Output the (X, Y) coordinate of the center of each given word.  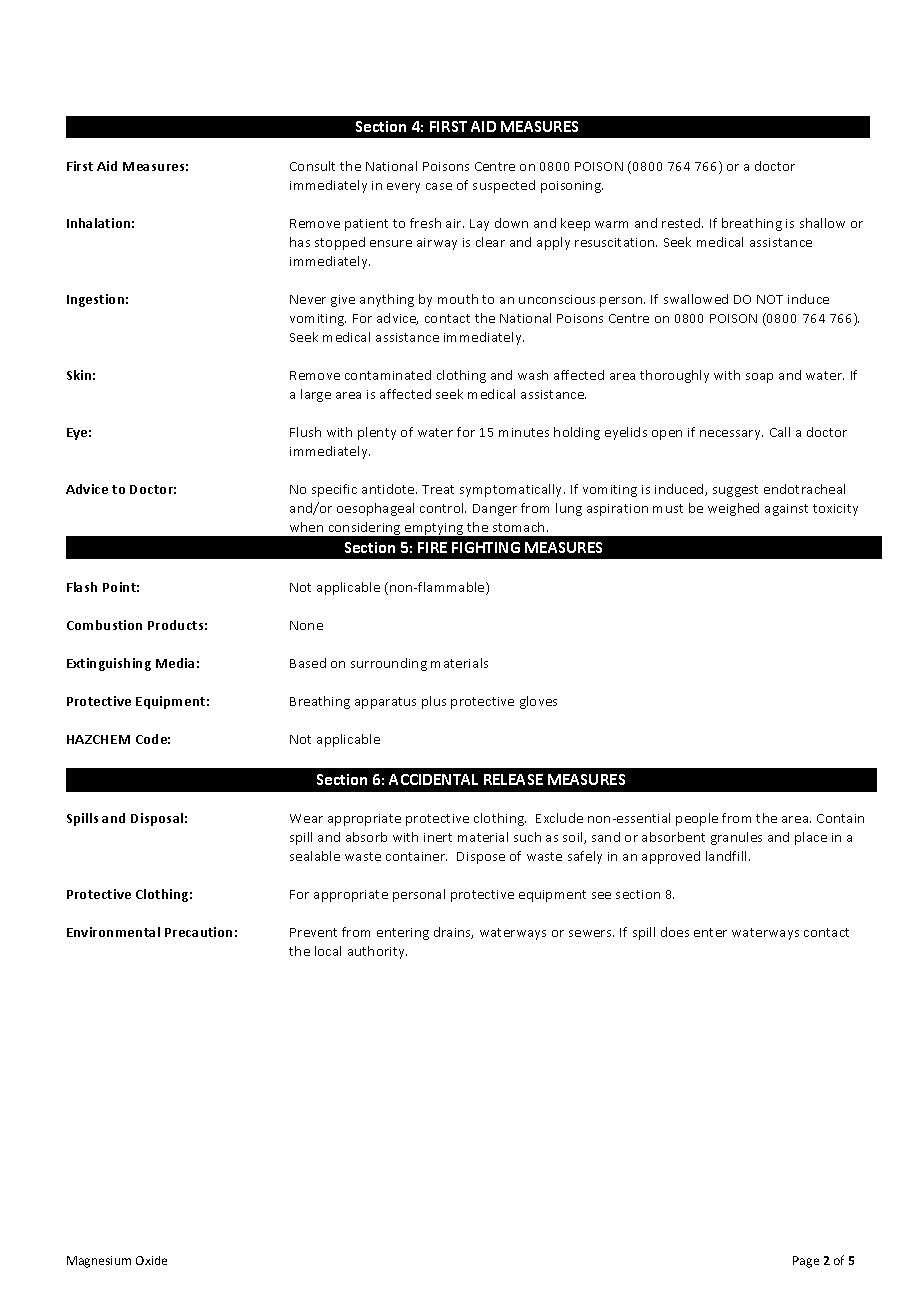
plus (434, 702)
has (300, 242)
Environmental (113, 932)
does (675, 932)
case (439, 186)
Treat (438, 489)
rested (682, 223)
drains (453, 933)
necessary (731, 435)
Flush (305, 432)
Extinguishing (109, 664)
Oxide (151, 1260)
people (697, 819)
